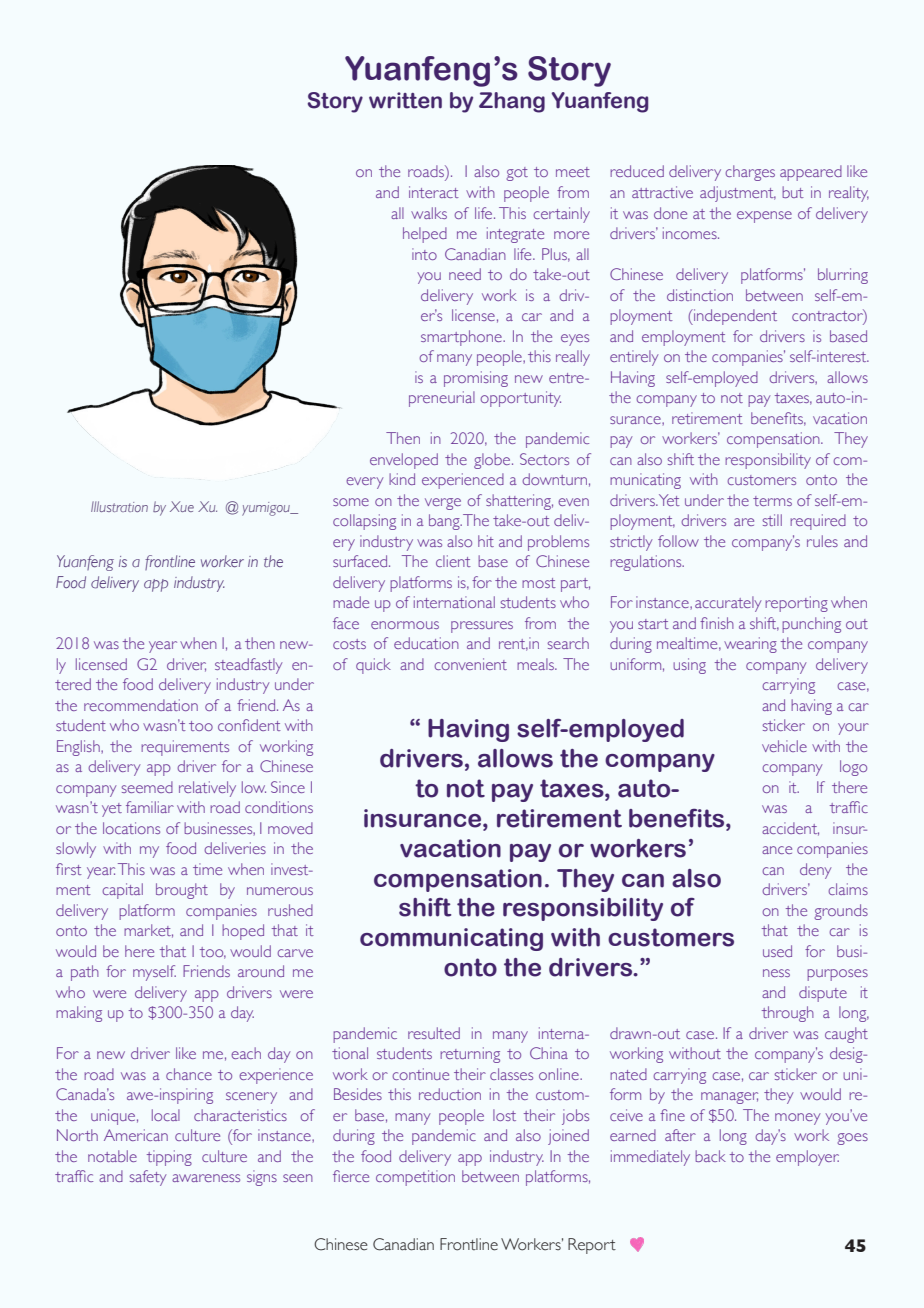 This screenshot has height=1308, width=924. I want to click on back, so click(710, 1156).
